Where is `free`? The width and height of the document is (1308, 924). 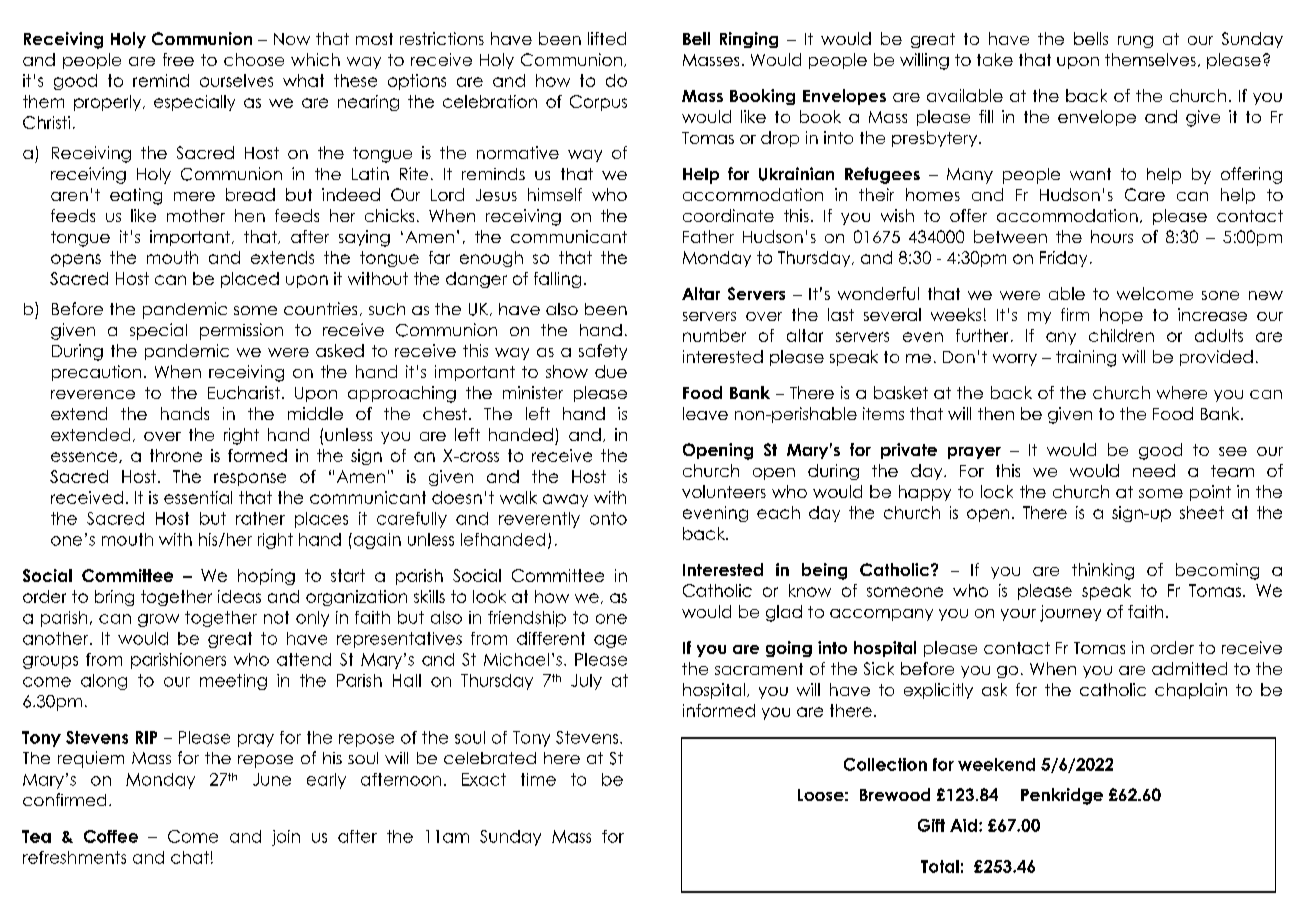 free is located at coordinates (178, 59).
